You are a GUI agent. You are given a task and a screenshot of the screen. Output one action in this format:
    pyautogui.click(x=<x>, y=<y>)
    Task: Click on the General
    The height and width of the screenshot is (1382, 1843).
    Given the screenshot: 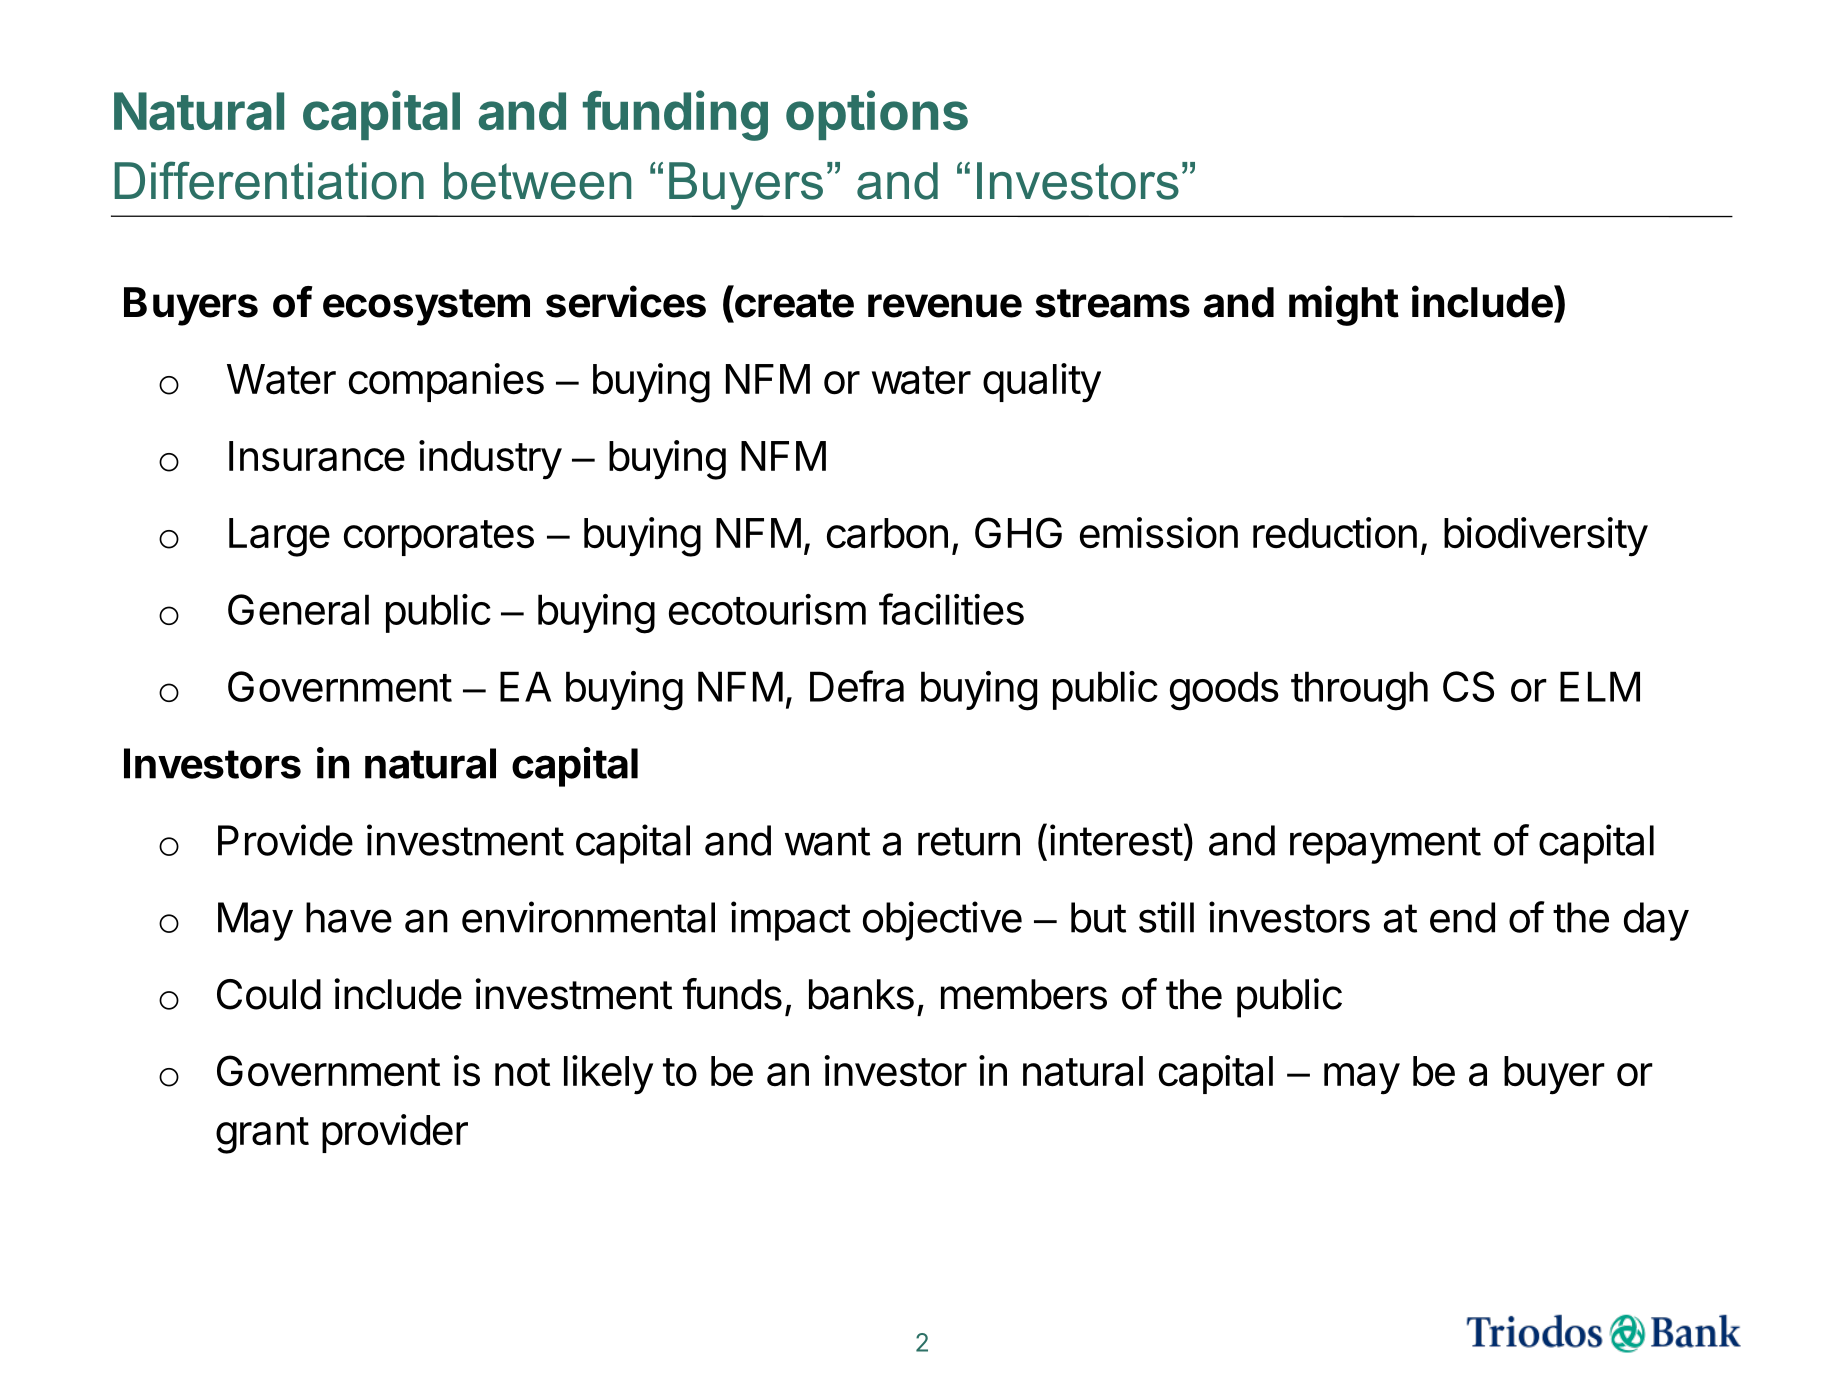 What is the action you would take?
    pyautogui.click(x=298, y=609)
